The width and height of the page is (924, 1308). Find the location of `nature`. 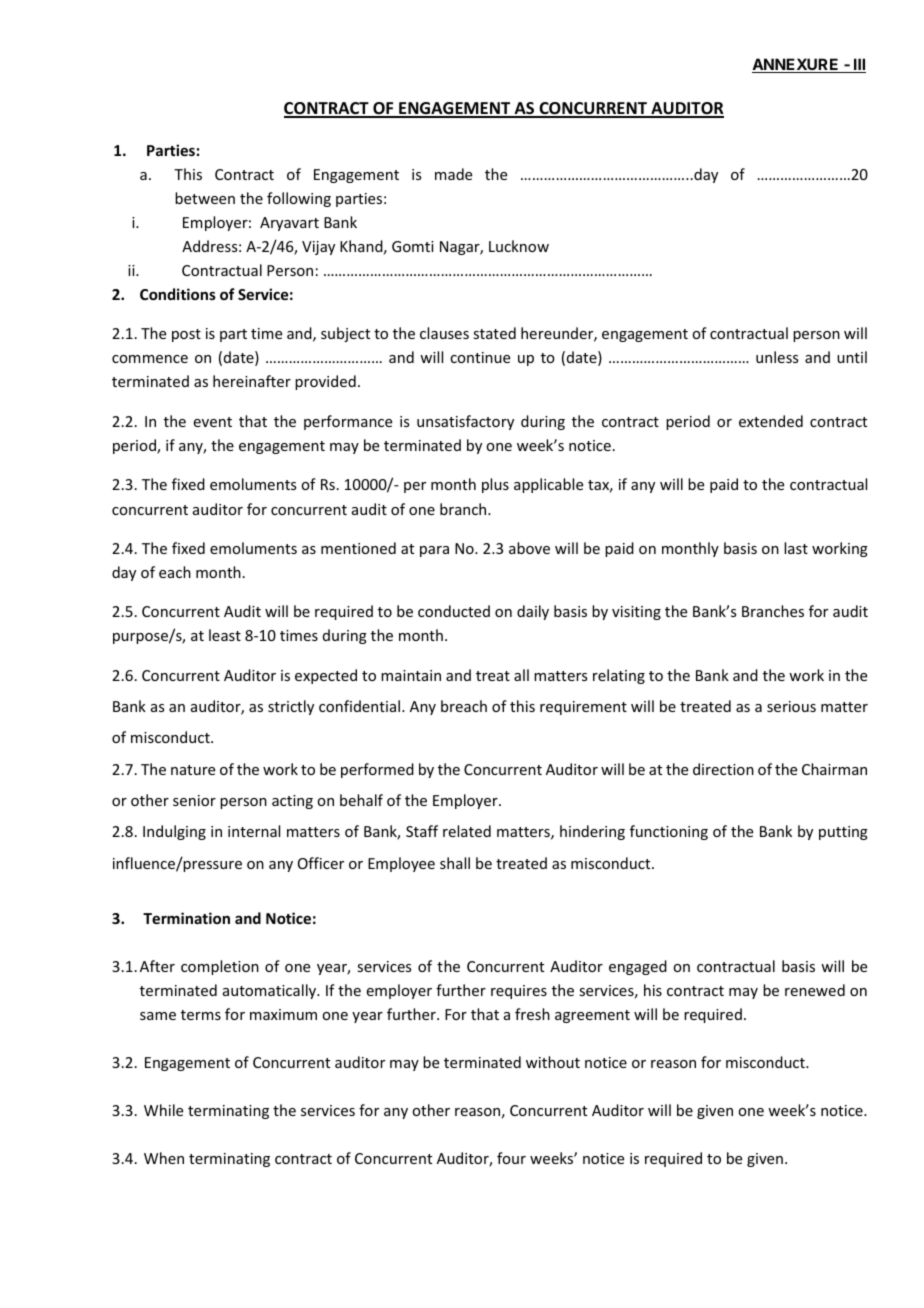

nature is located at coordinates (193, 770).
